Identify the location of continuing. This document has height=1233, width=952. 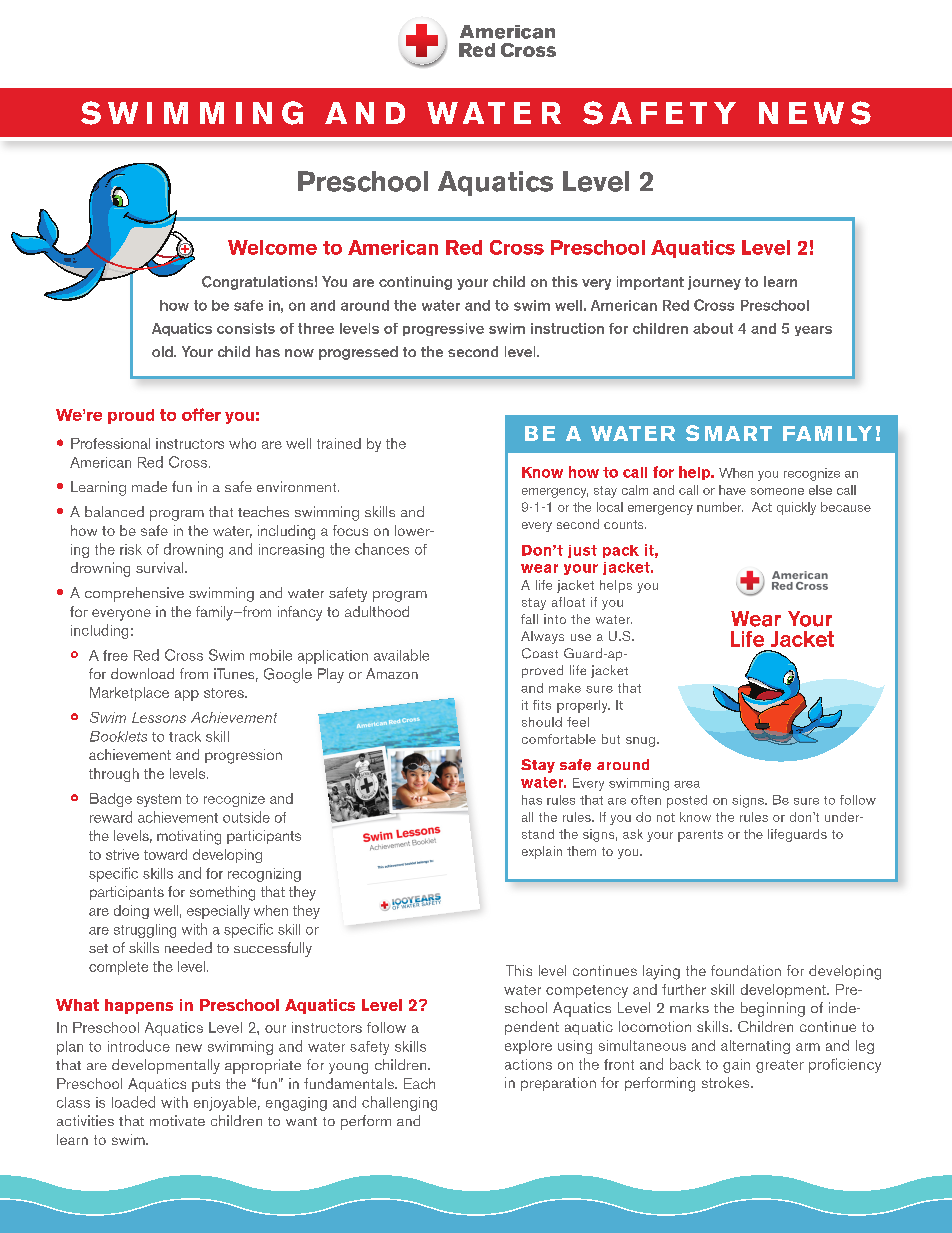
(415, 283).
